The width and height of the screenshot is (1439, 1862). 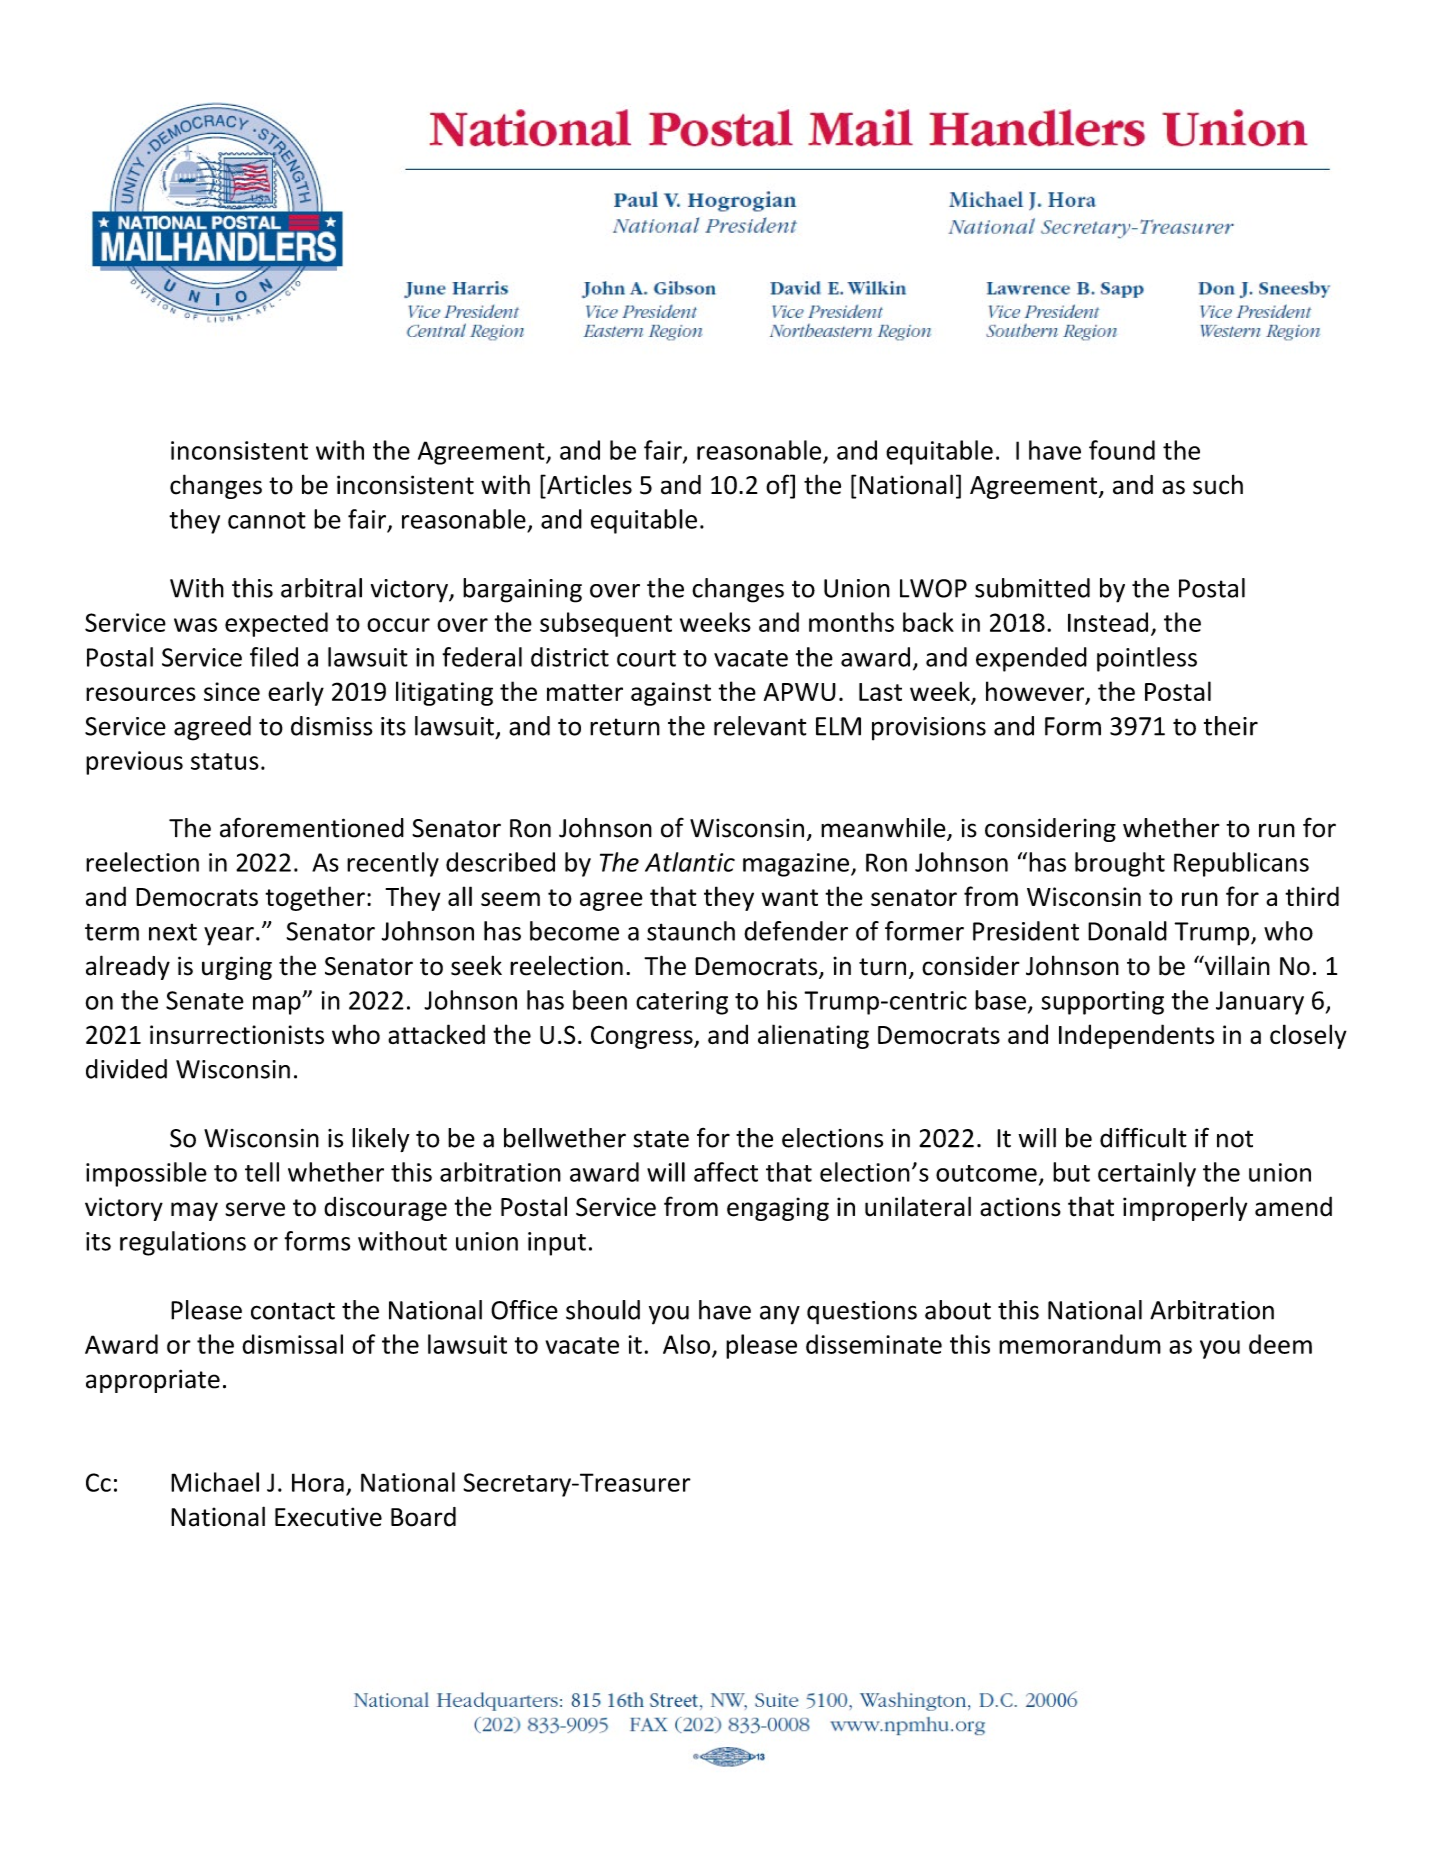 What do you see at coordinates (690, 862) in the screenshot?
I see `Atlantic` at bounding box center [690, 862].
